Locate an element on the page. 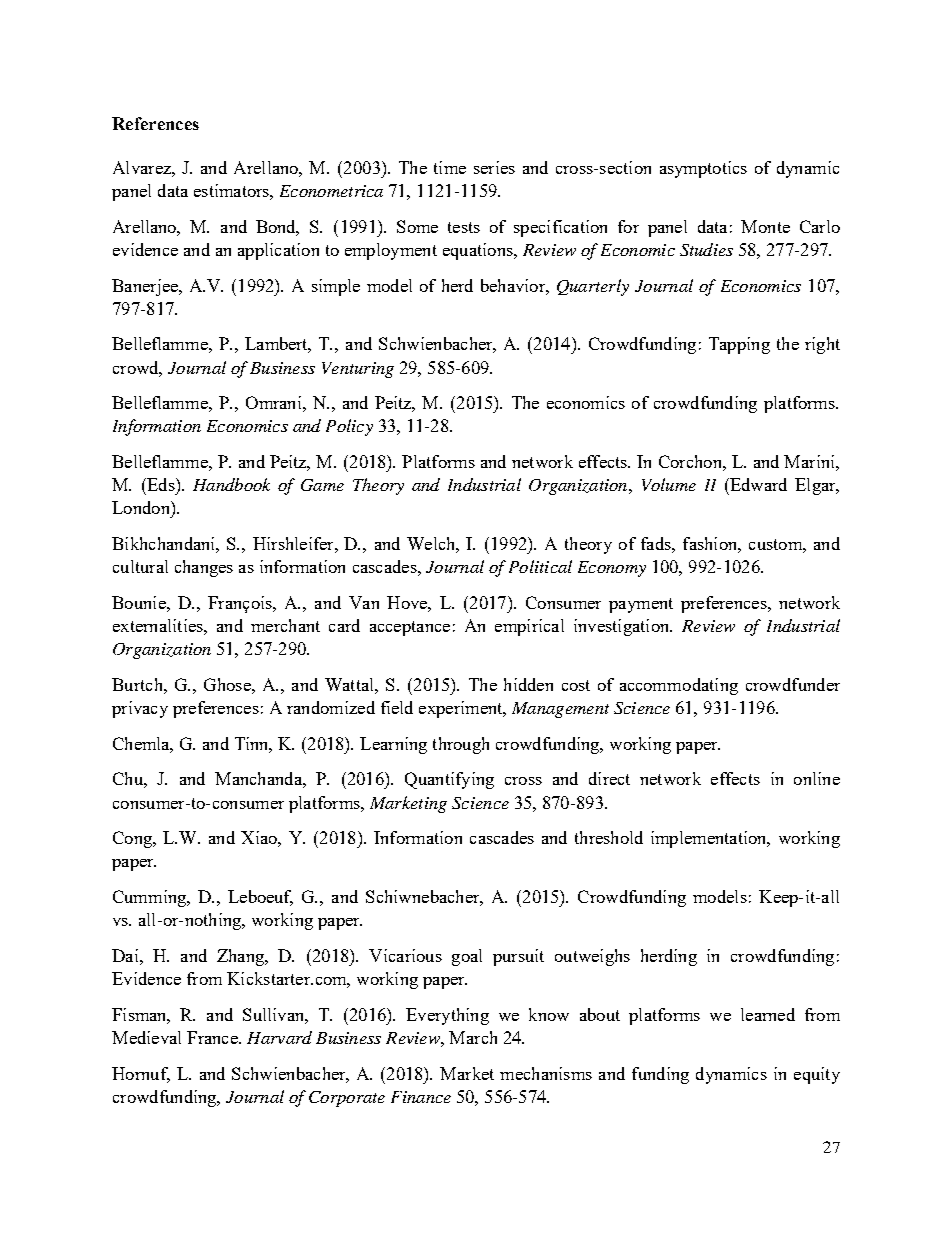 The width and height of the page is (952, 1233). Edward is located at coordinates (757, 484).
